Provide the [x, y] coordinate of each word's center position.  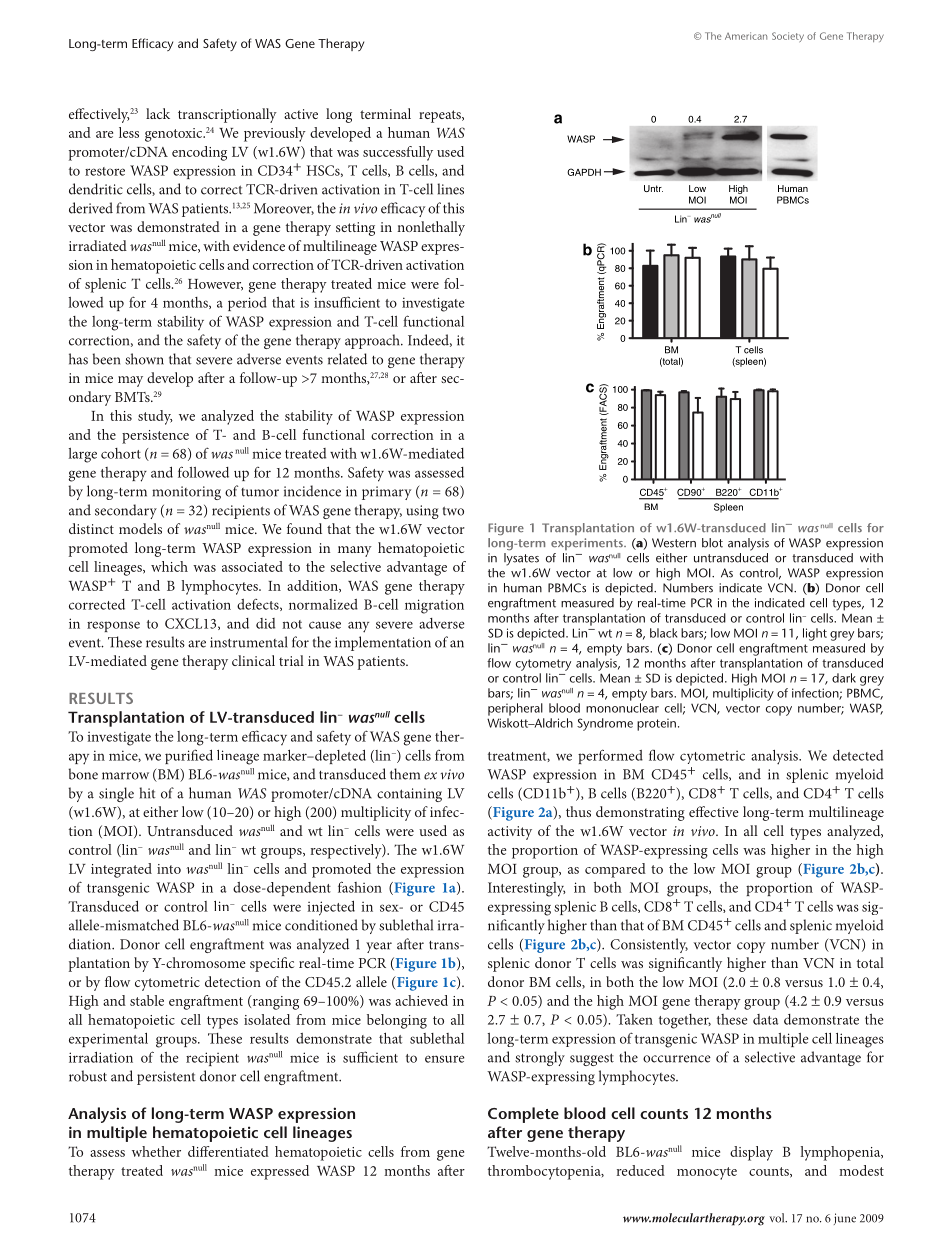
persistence [155, 437]
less [129, 132]
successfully [398, 153]
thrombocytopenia [545, 1172]
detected [858, 755]
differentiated [228, 1151]
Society [788, 37]
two [453, 511]
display [751, 1153]
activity [510, 833]
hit [147, 793]
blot [712, 543]
